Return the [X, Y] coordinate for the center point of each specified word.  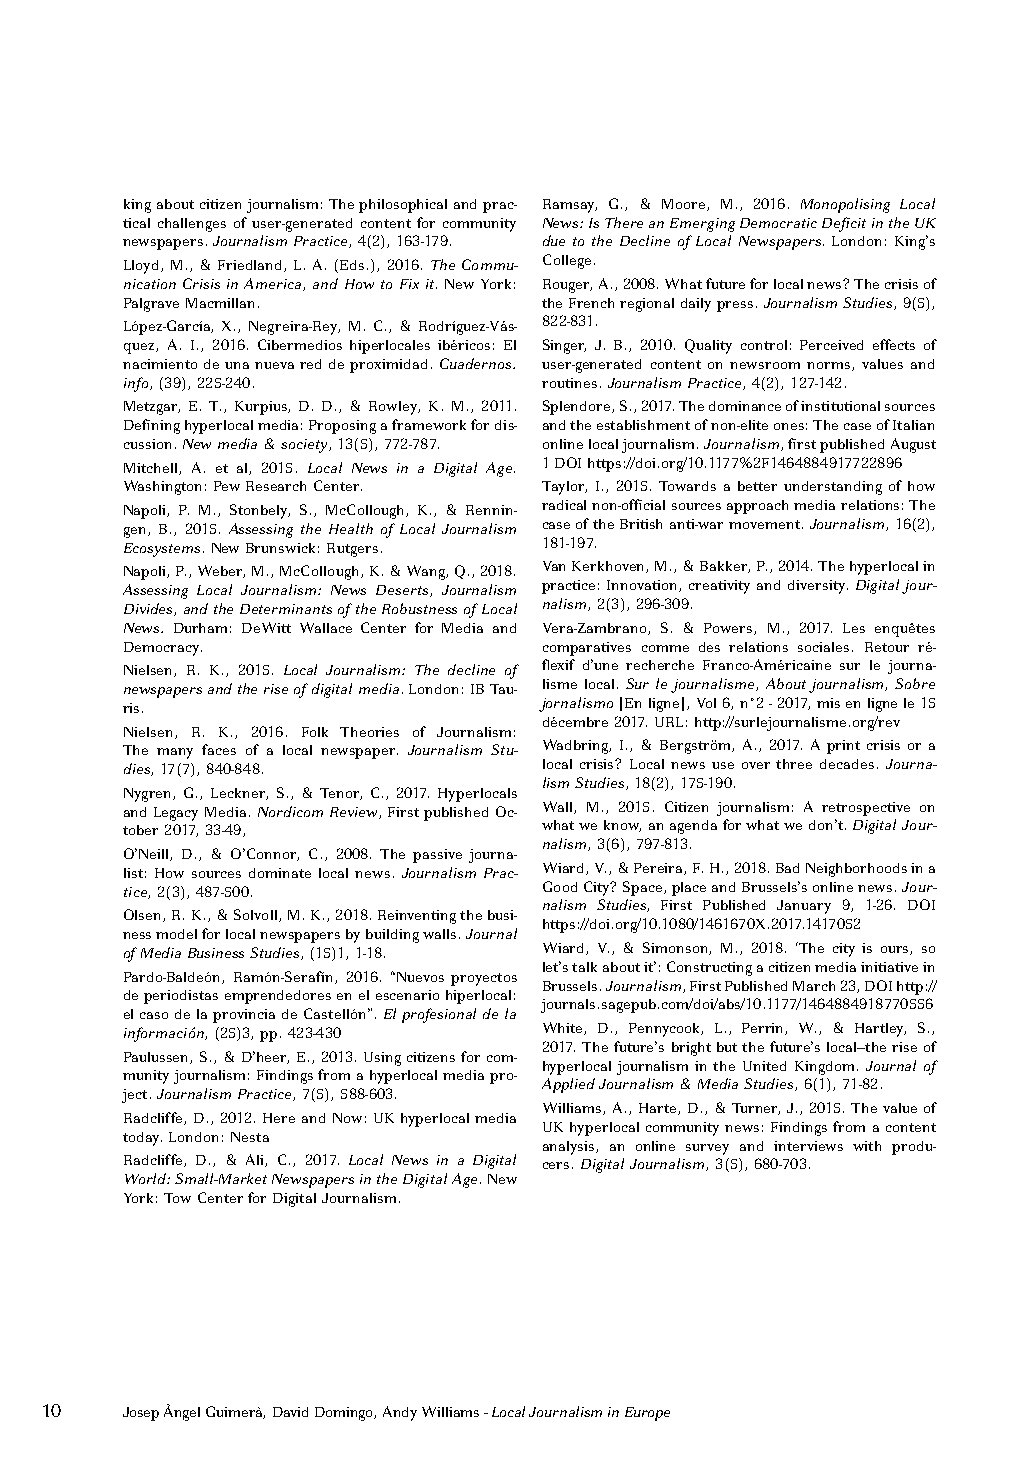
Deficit [844, 224]
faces [219, 749]
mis [828, 703]
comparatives [587, 649]
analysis [570, 1148]
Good [560, 886]
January [804, 907]
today [142, 1139]
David [290, 1412]
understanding [833, 488]
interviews [808, 1146]
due [554, 240]
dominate [280, 873]
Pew [227, 486]
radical [564, 505]
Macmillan [220, 303]
